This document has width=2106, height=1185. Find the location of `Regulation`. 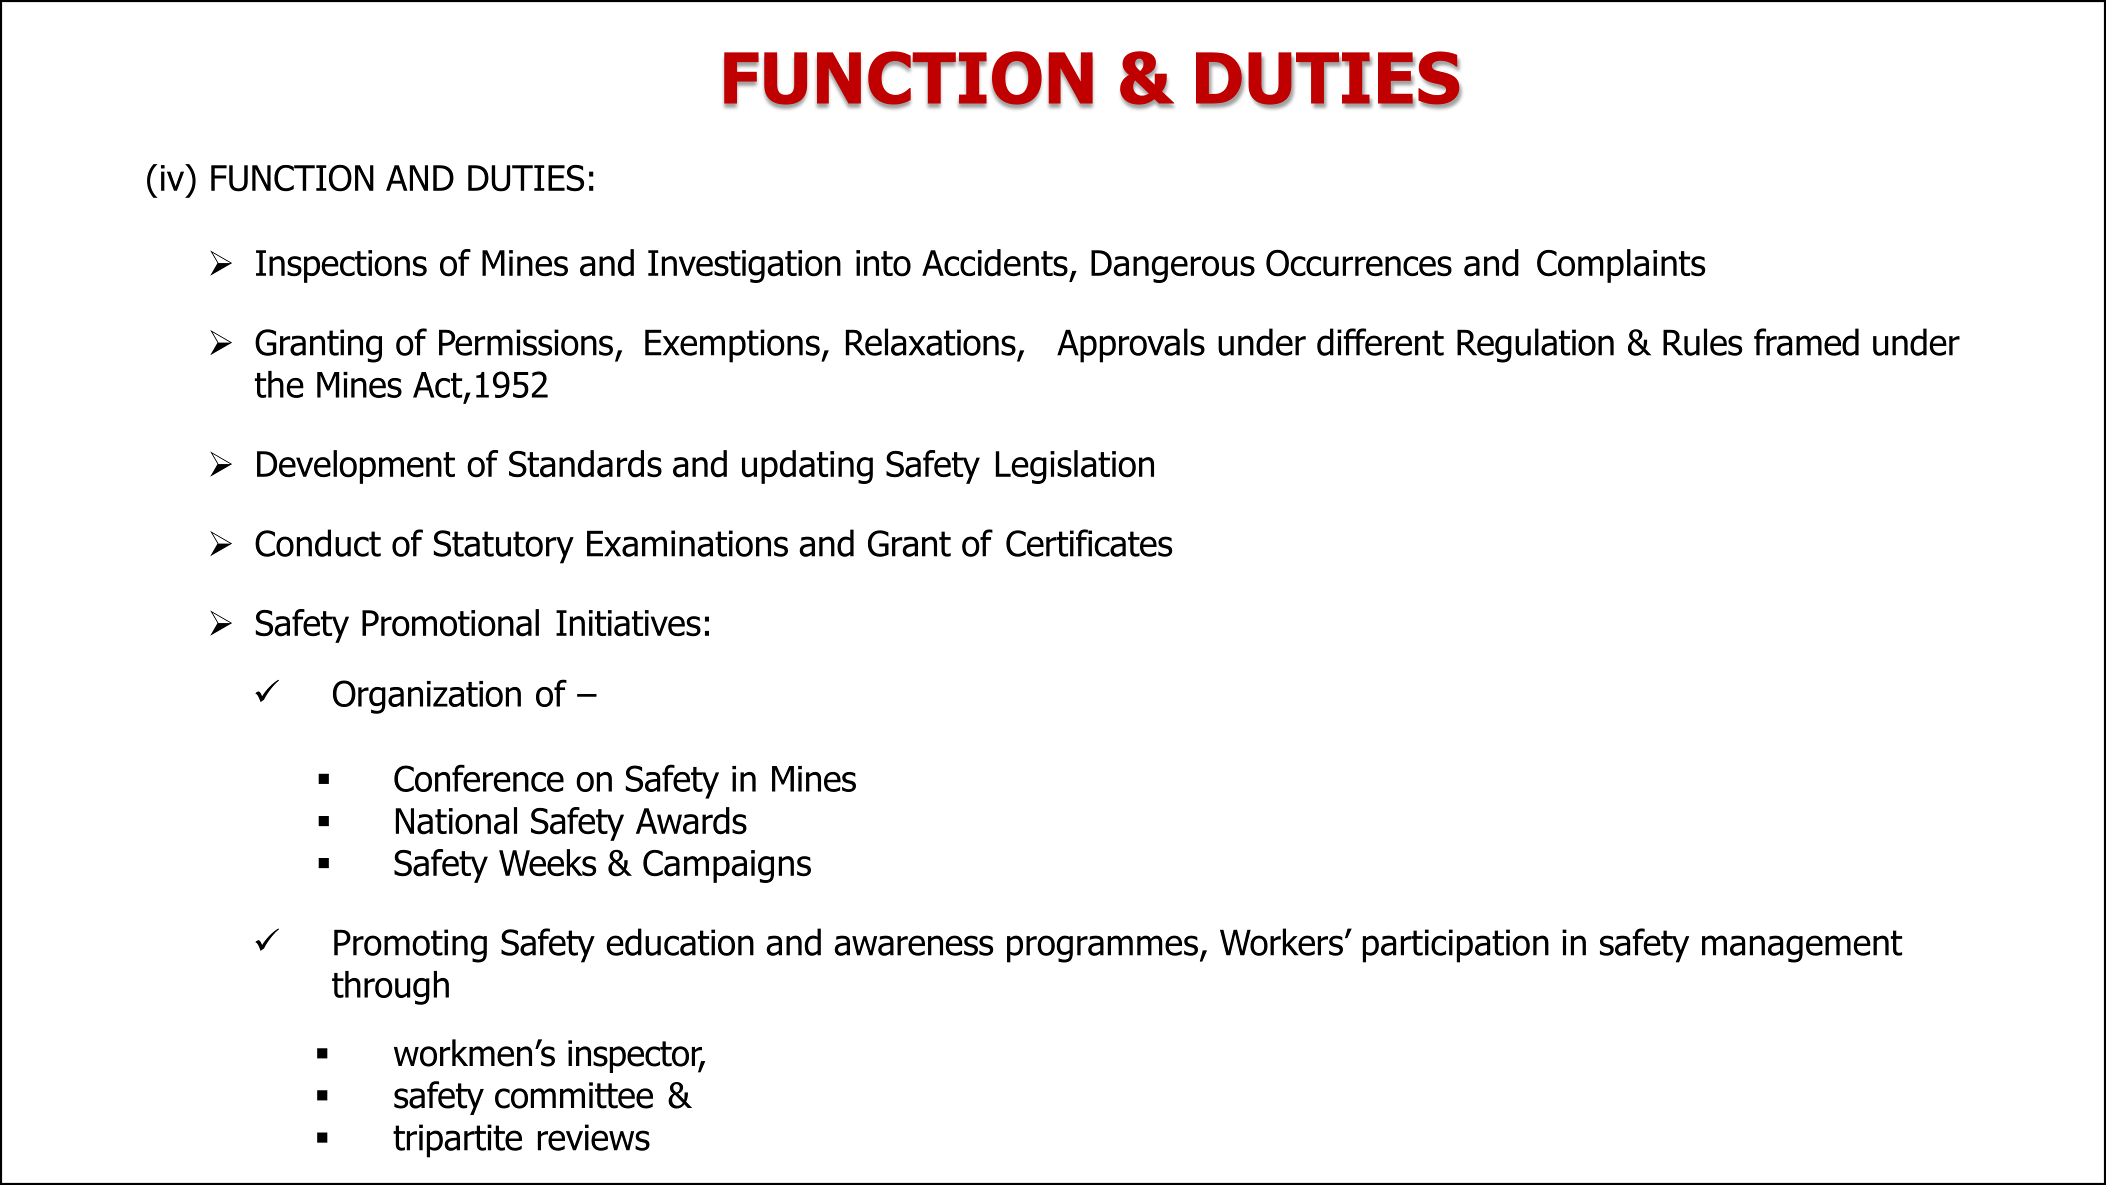

Regulation is located at coordinates (1535, 345).
